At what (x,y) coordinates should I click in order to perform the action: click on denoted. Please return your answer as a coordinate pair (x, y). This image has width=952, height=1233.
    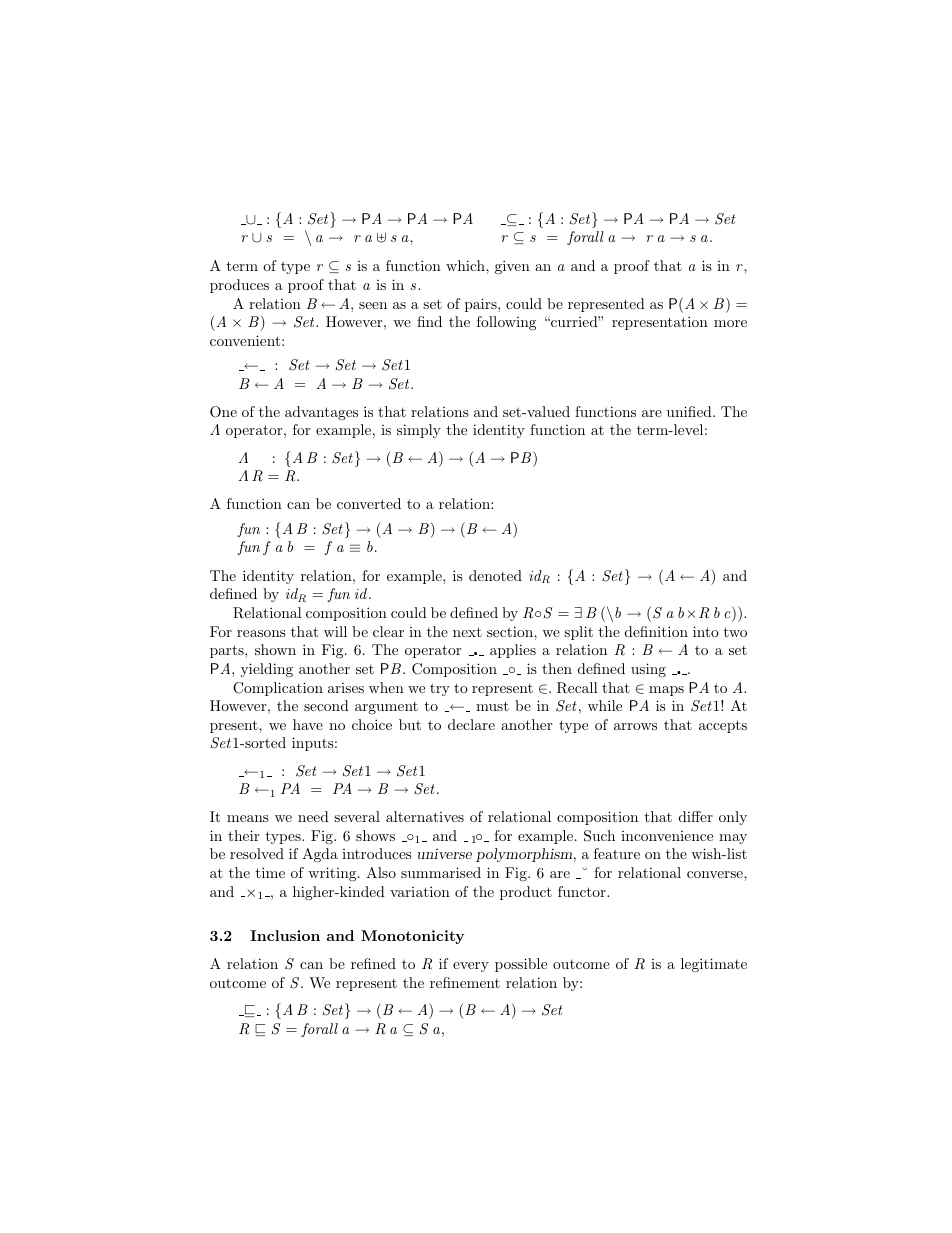
    Looking at the image, I should click on (495, 575).
